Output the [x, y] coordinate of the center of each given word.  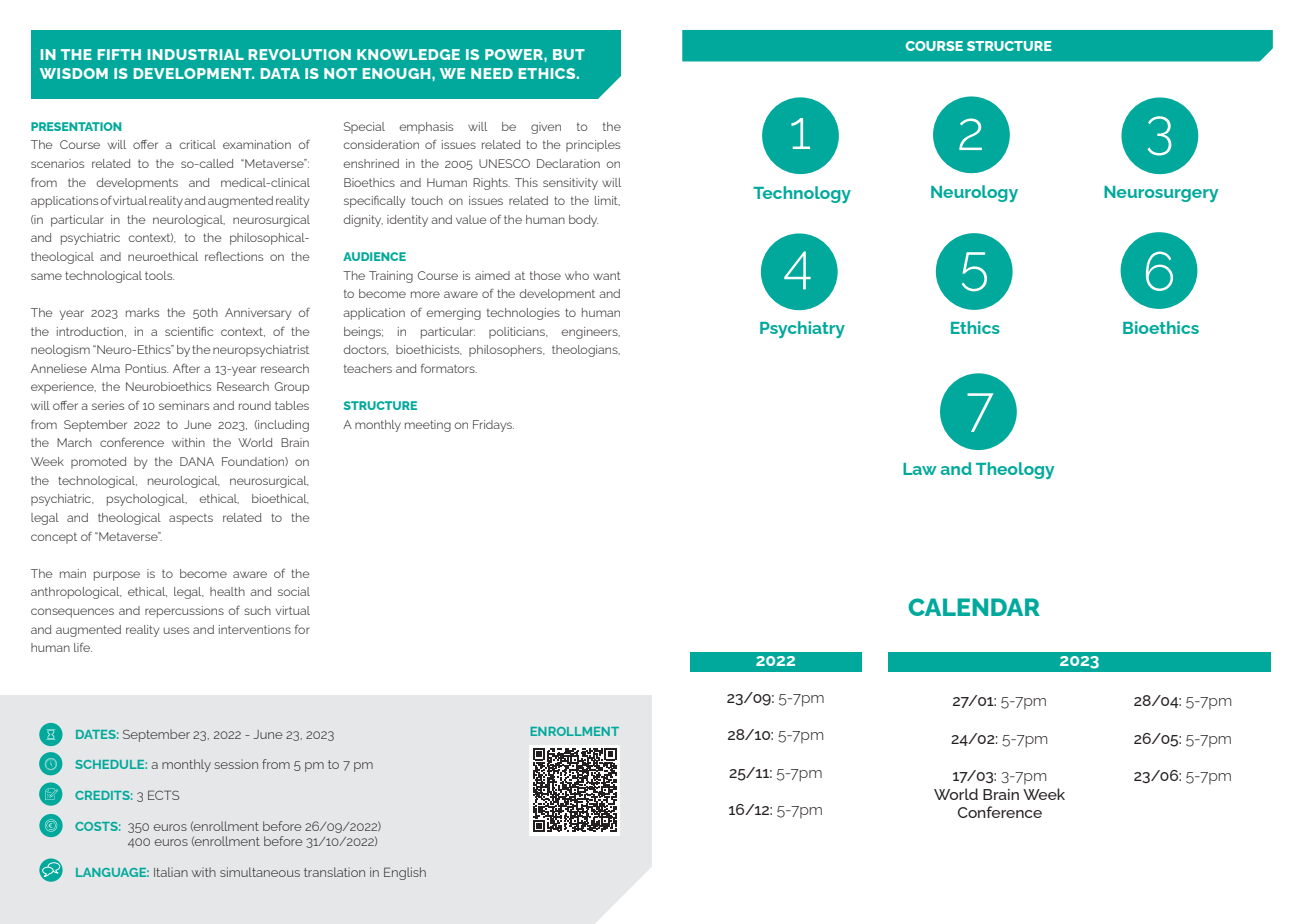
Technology [802, 194]
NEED [492, 73]
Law [920, 469]
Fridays [493, 426]
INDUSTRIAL [196, 54]
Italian [171, 872]
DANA [197, 461]
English [405, 873]
